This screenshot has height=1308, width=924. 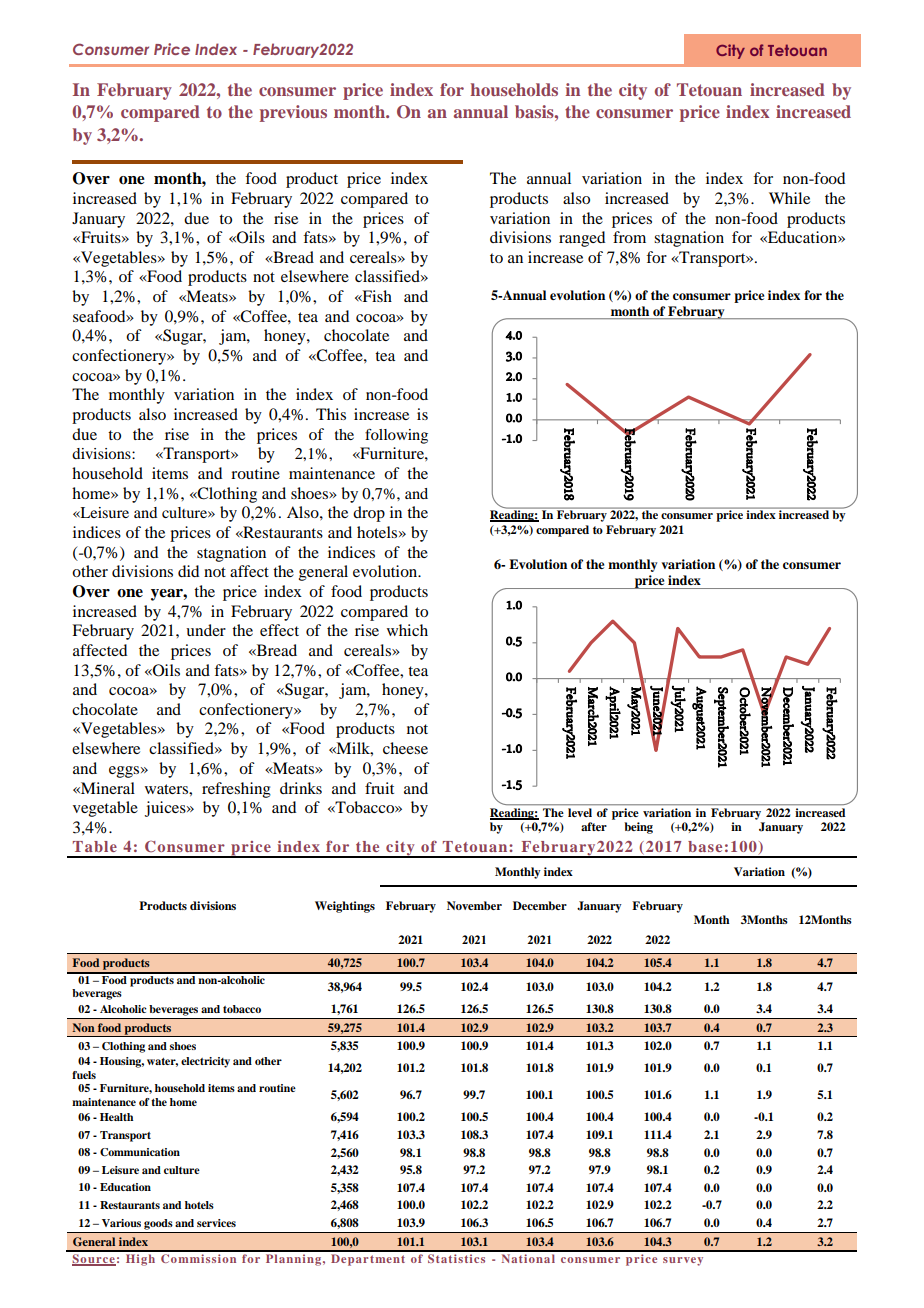 What do you see at coordinates (216, 1223) in the screenshot?
I see `services` at bounding box center [216, 1223].
